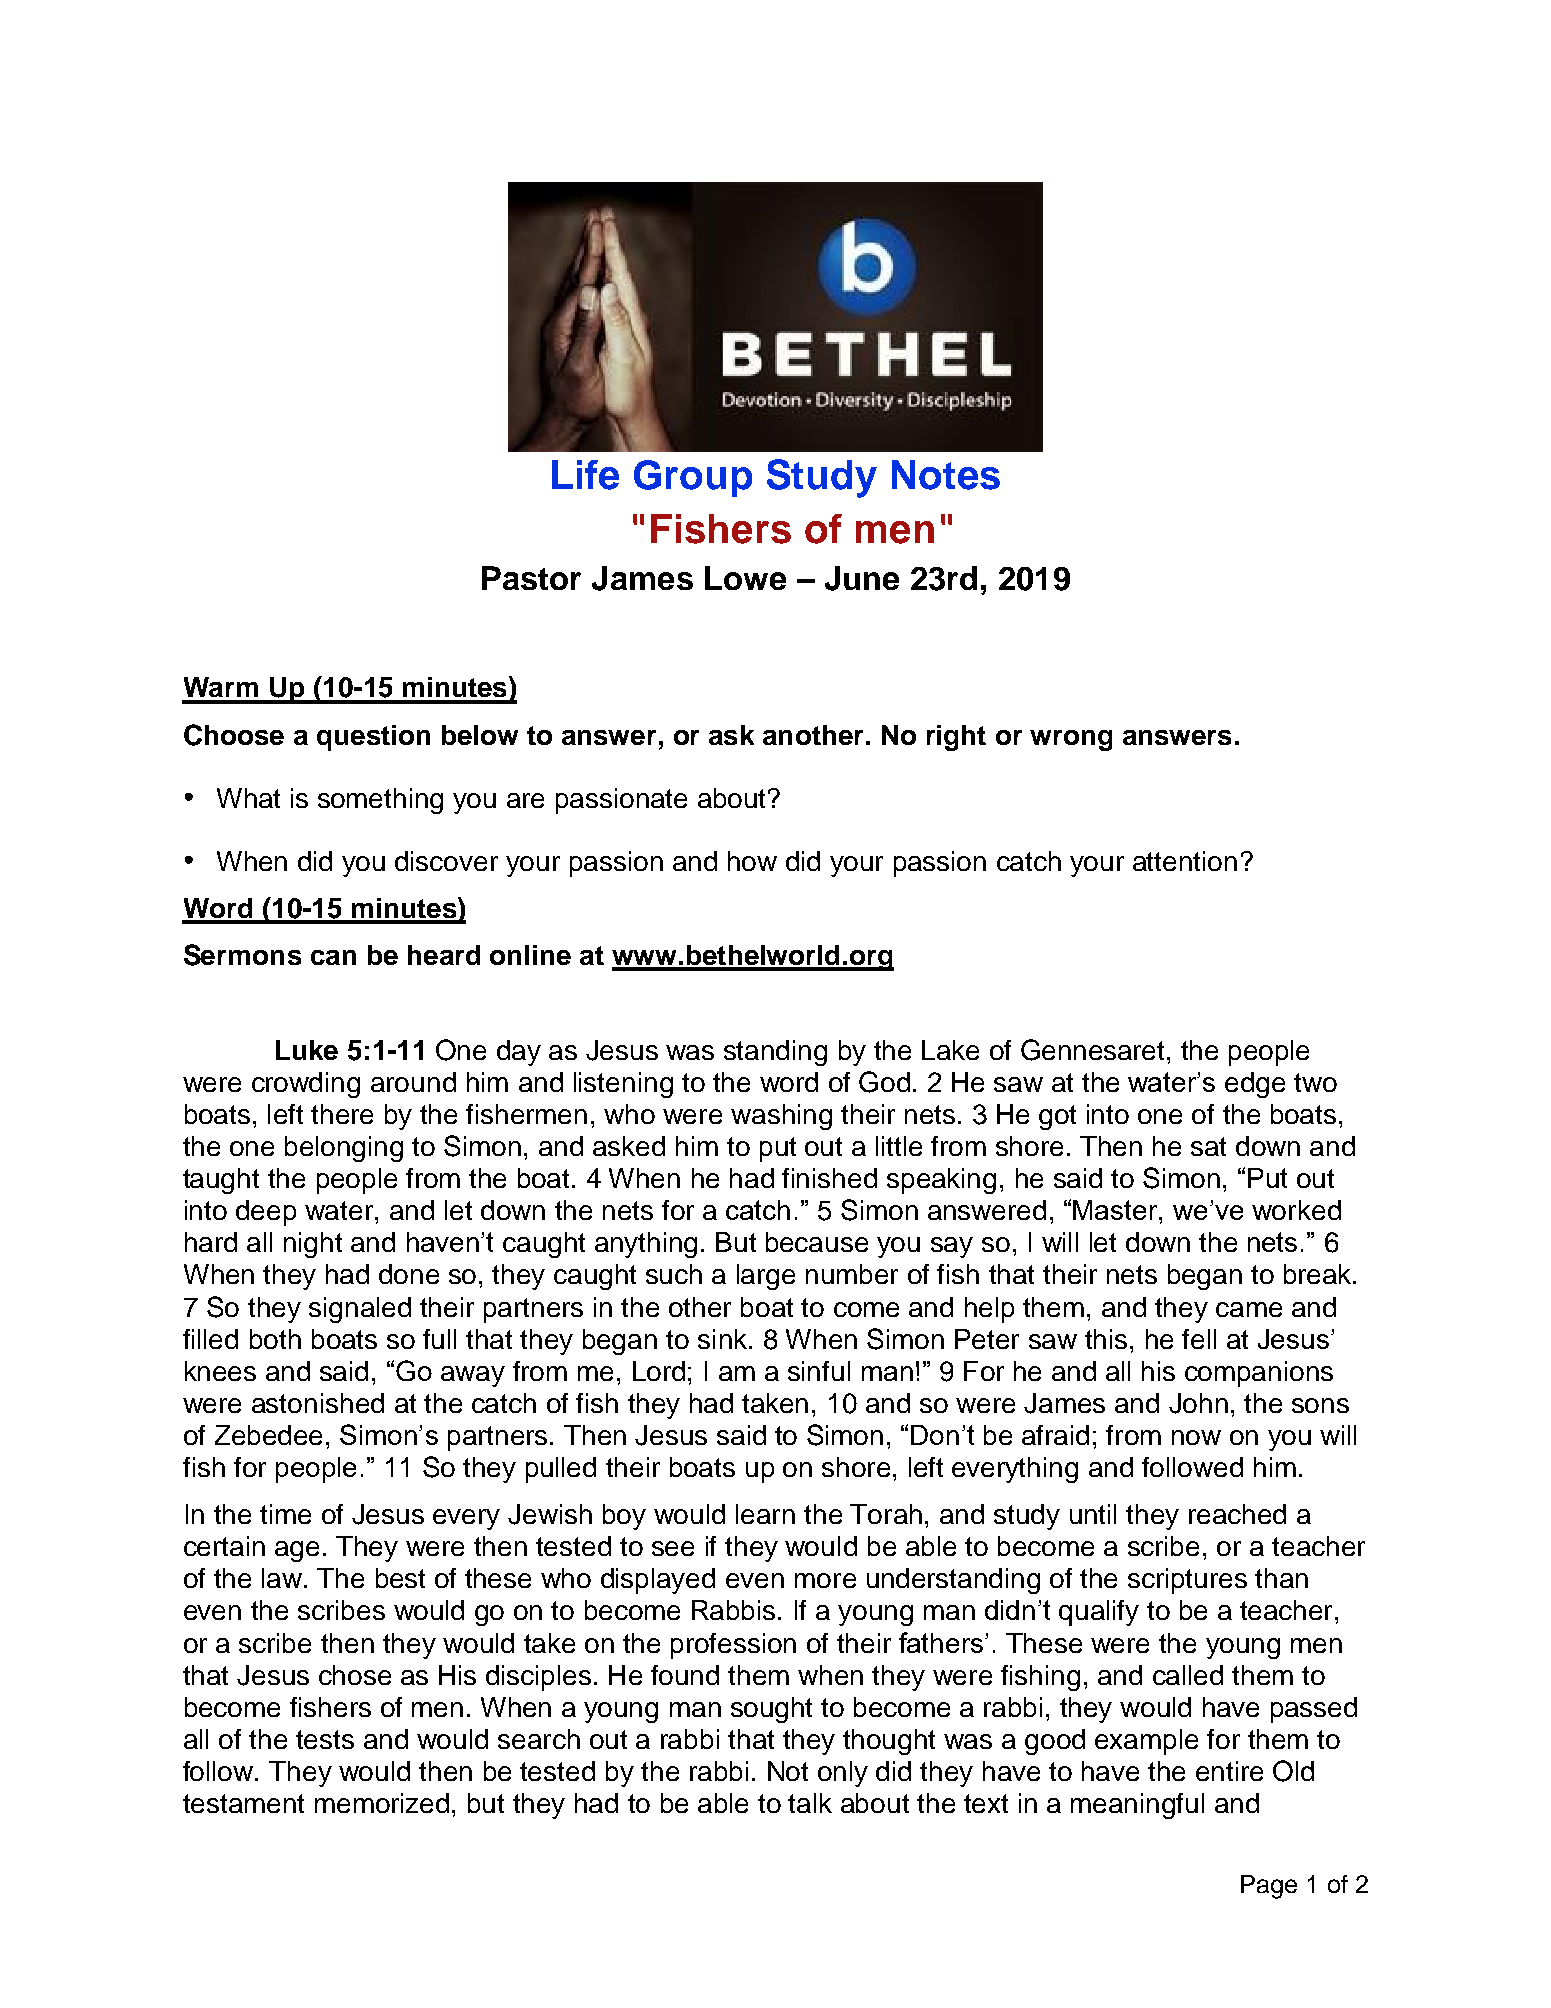  What do you see at coordinates (531, 578) in the screenshot?
I see `Pastor` at bounding box center [531, 578].
